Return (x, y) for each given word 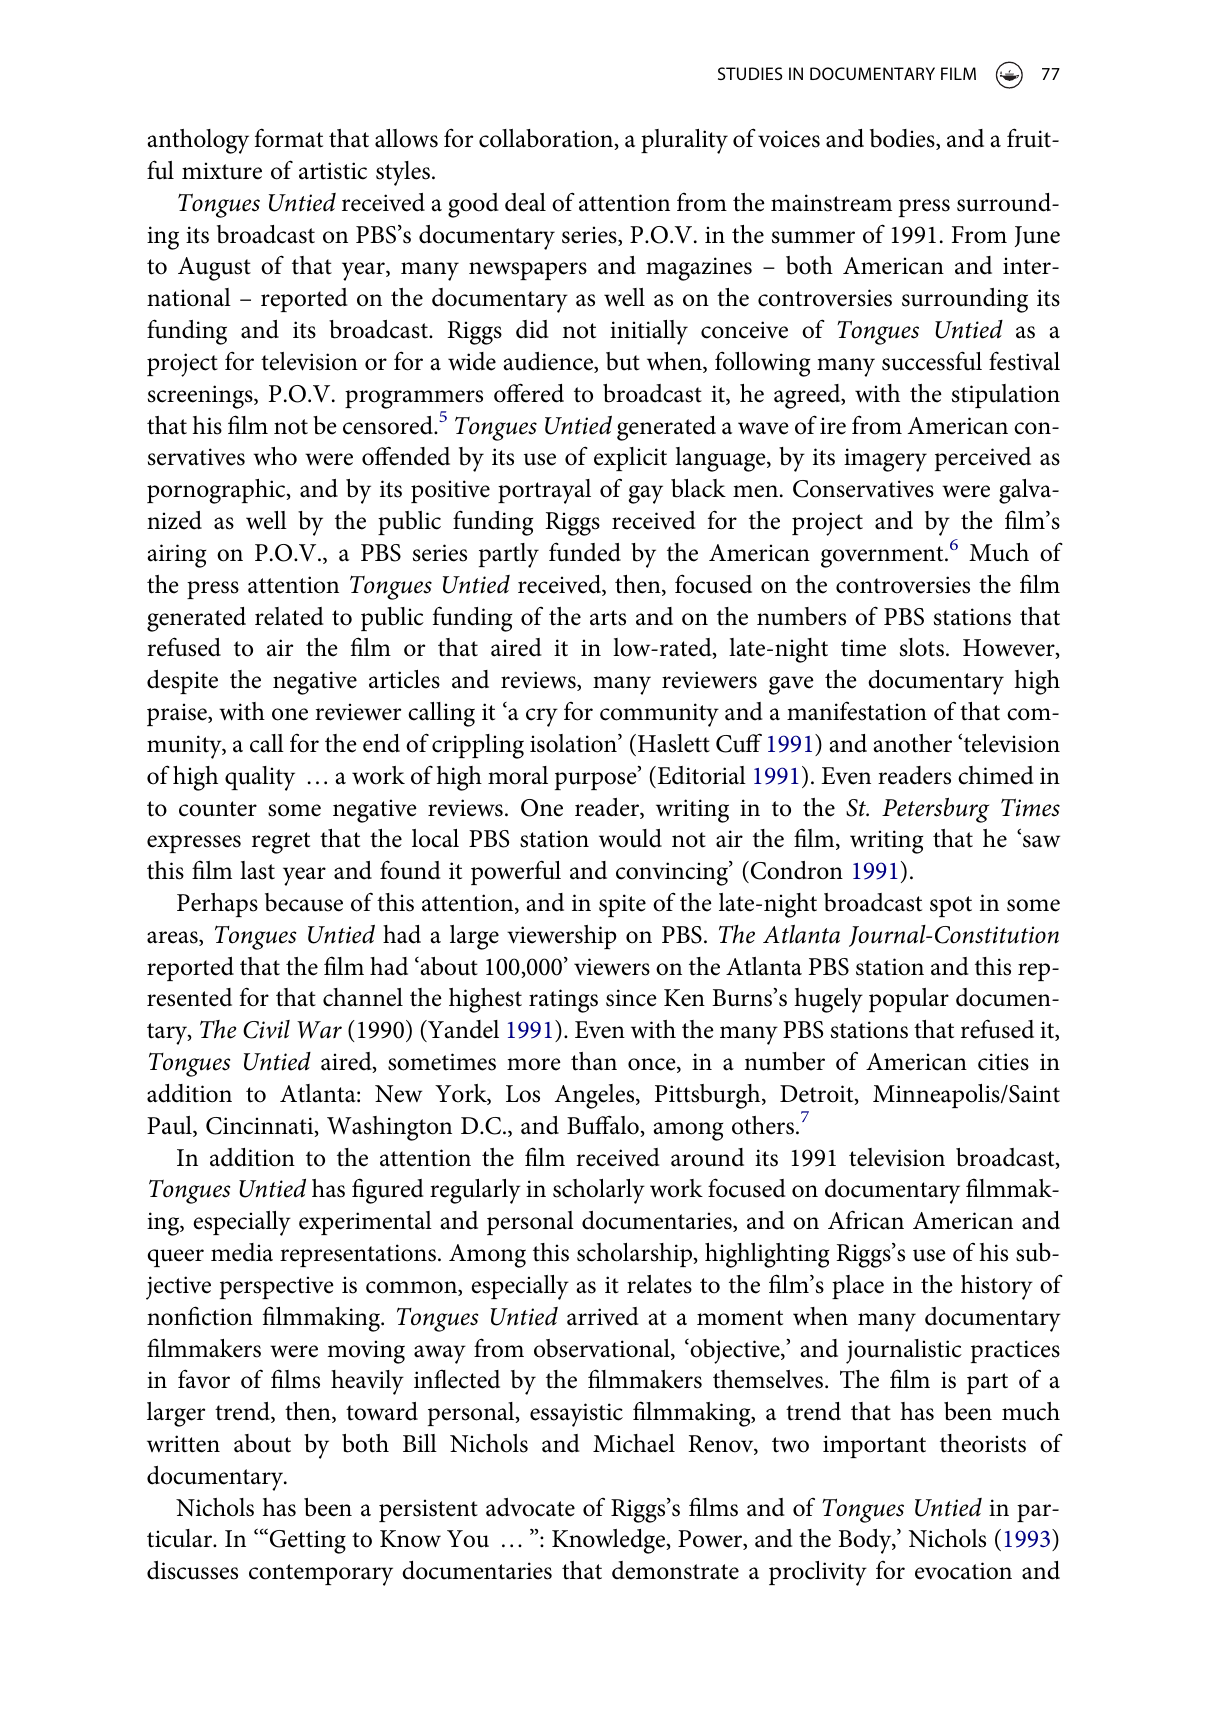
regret (281, 843)
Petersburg (935, 810)
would (630, 838)
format (289, 138)
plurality (684, 141)
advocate (530, 1507)
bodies (903, 139)
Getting (308, 1542)
